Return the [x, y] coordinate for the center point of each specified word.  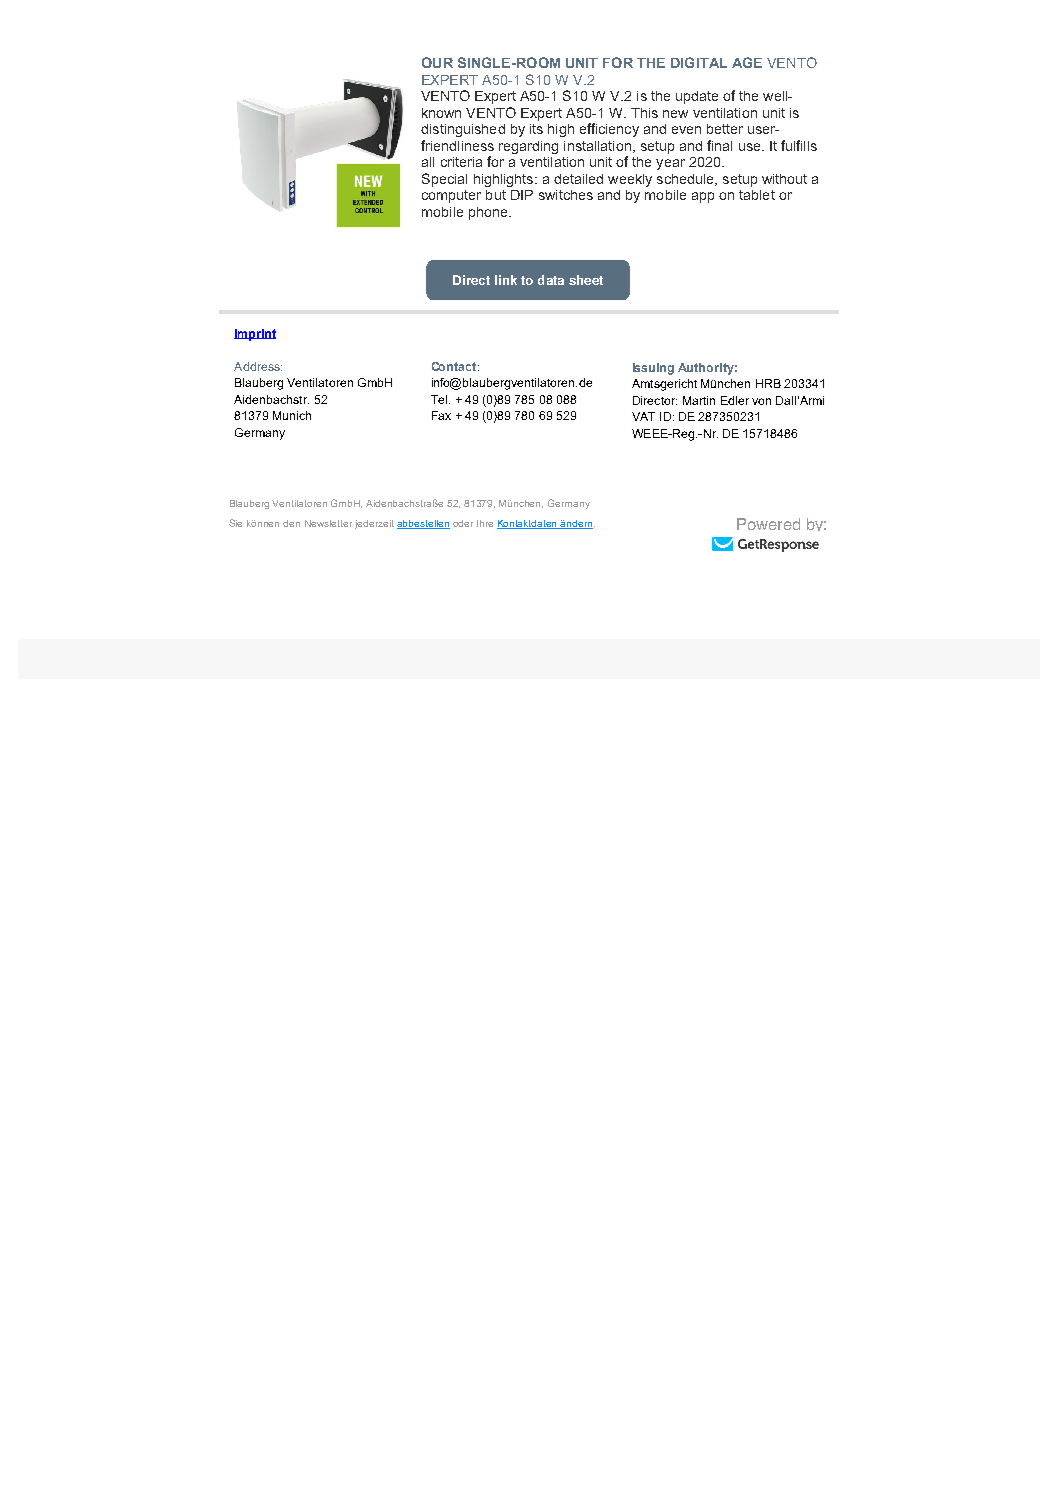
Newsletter [328, 523]
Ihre [485, 523]
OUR [437, 62]
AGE [747, 62]
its [536, 129]
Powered [768, 524]
